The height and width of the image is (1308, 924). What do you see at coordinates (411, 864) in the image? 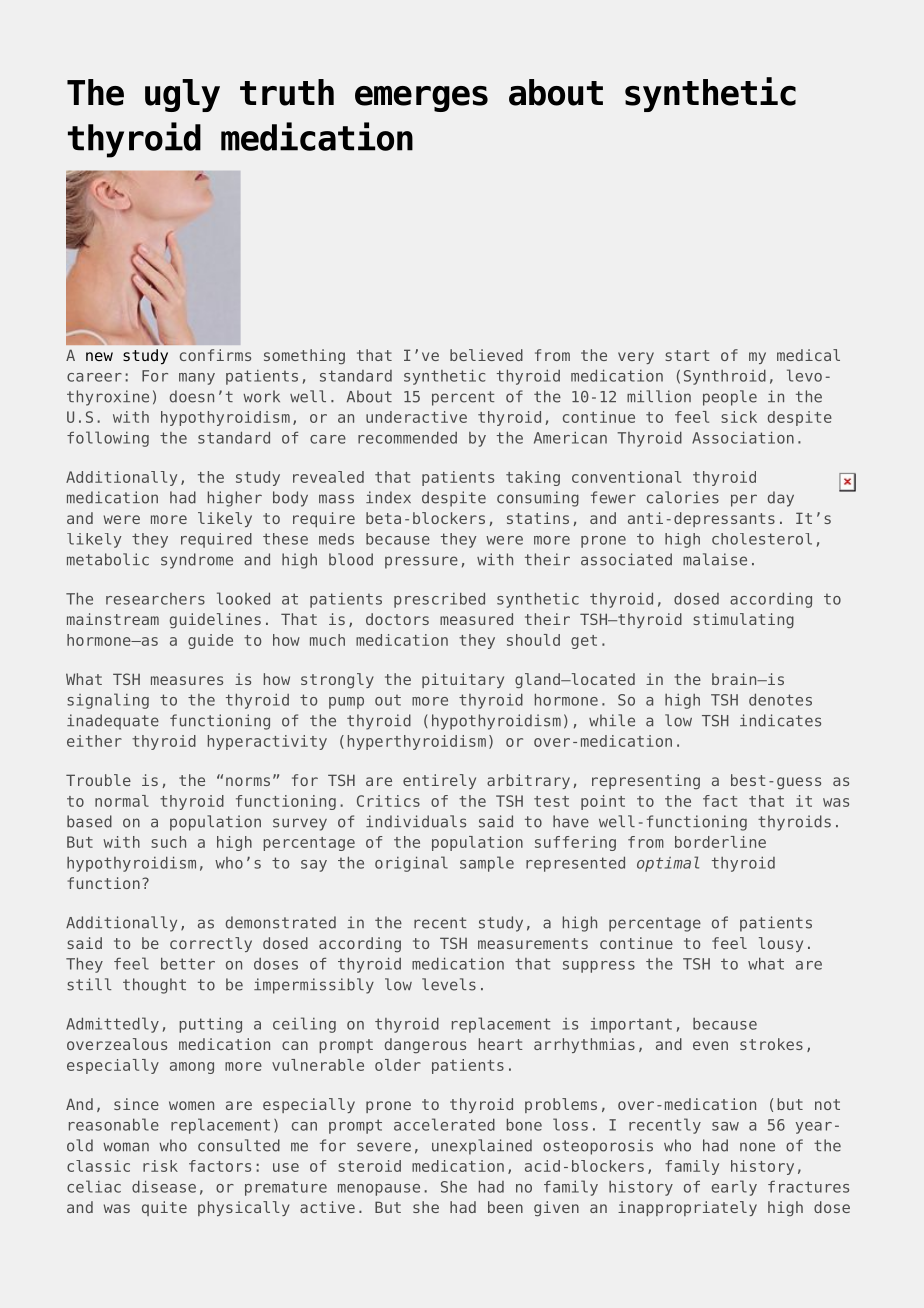
I see `original` at bounding box center [411, 864].
